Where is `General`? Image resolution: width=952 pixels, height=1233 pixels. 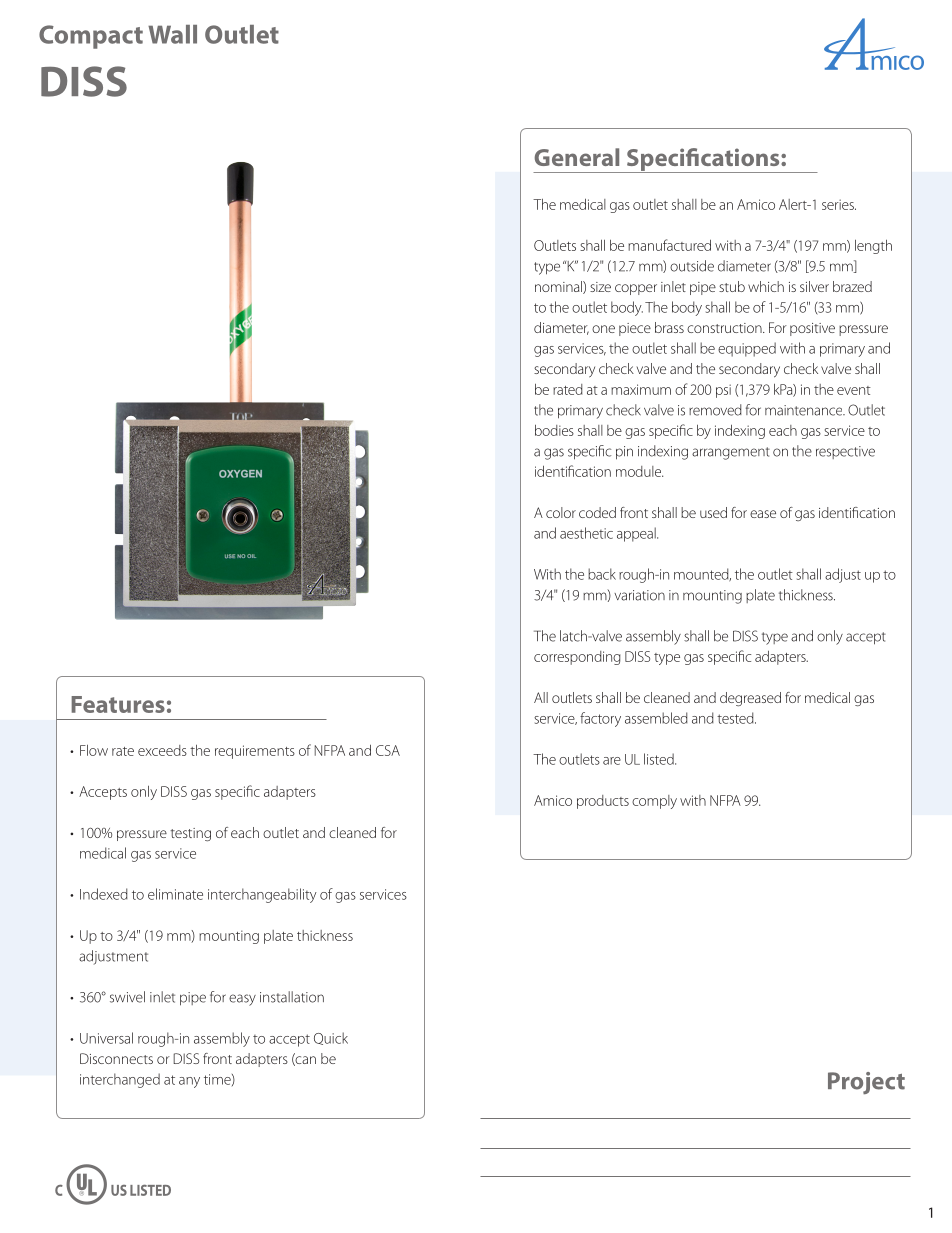
General is located at coordinates (577, 157).
